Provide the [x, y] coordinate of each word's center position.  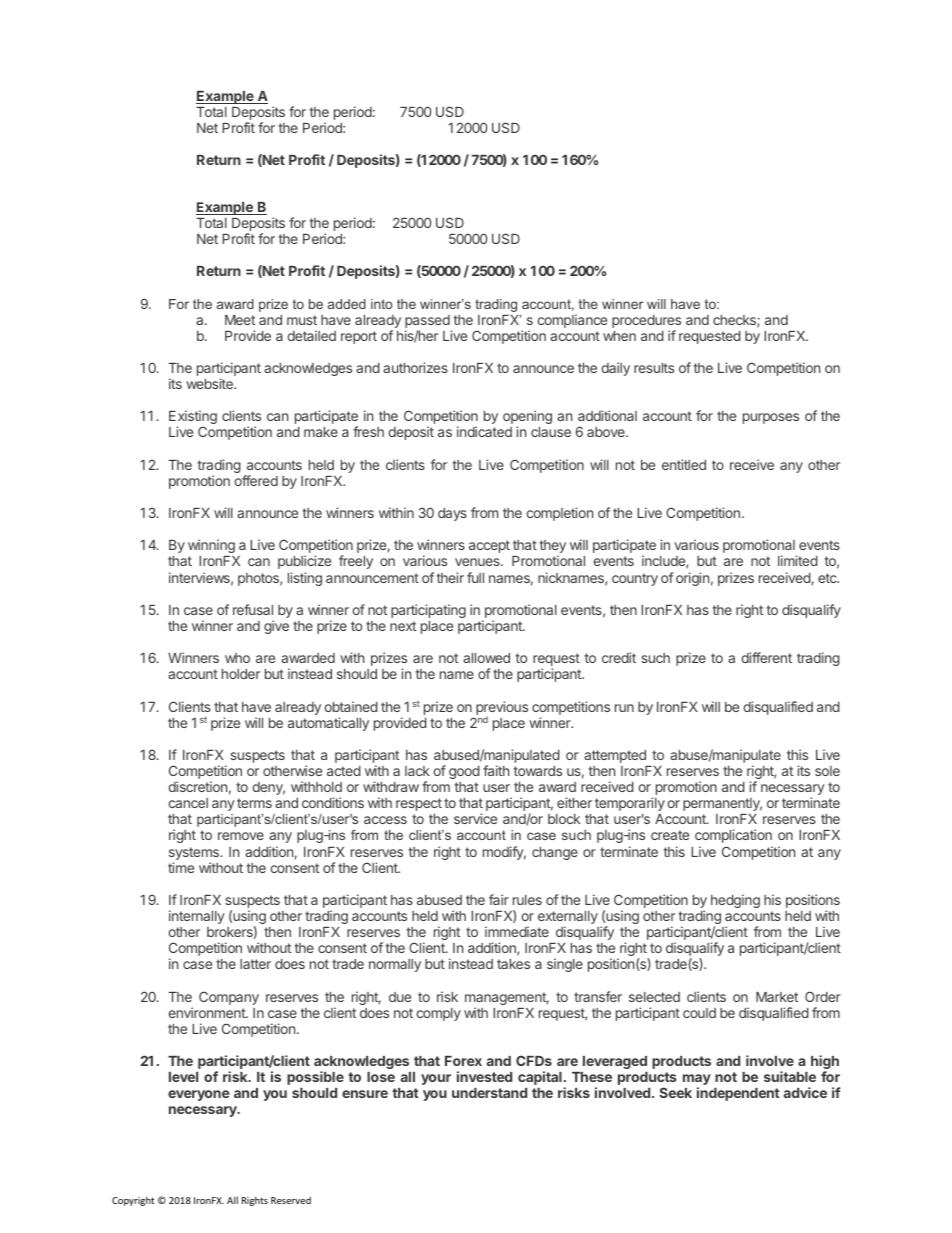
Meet [240, 320]
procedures [646, 323]
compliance [572, 321]
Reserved [291, 1200]
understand [489, 1093]
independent [738, 1094]
